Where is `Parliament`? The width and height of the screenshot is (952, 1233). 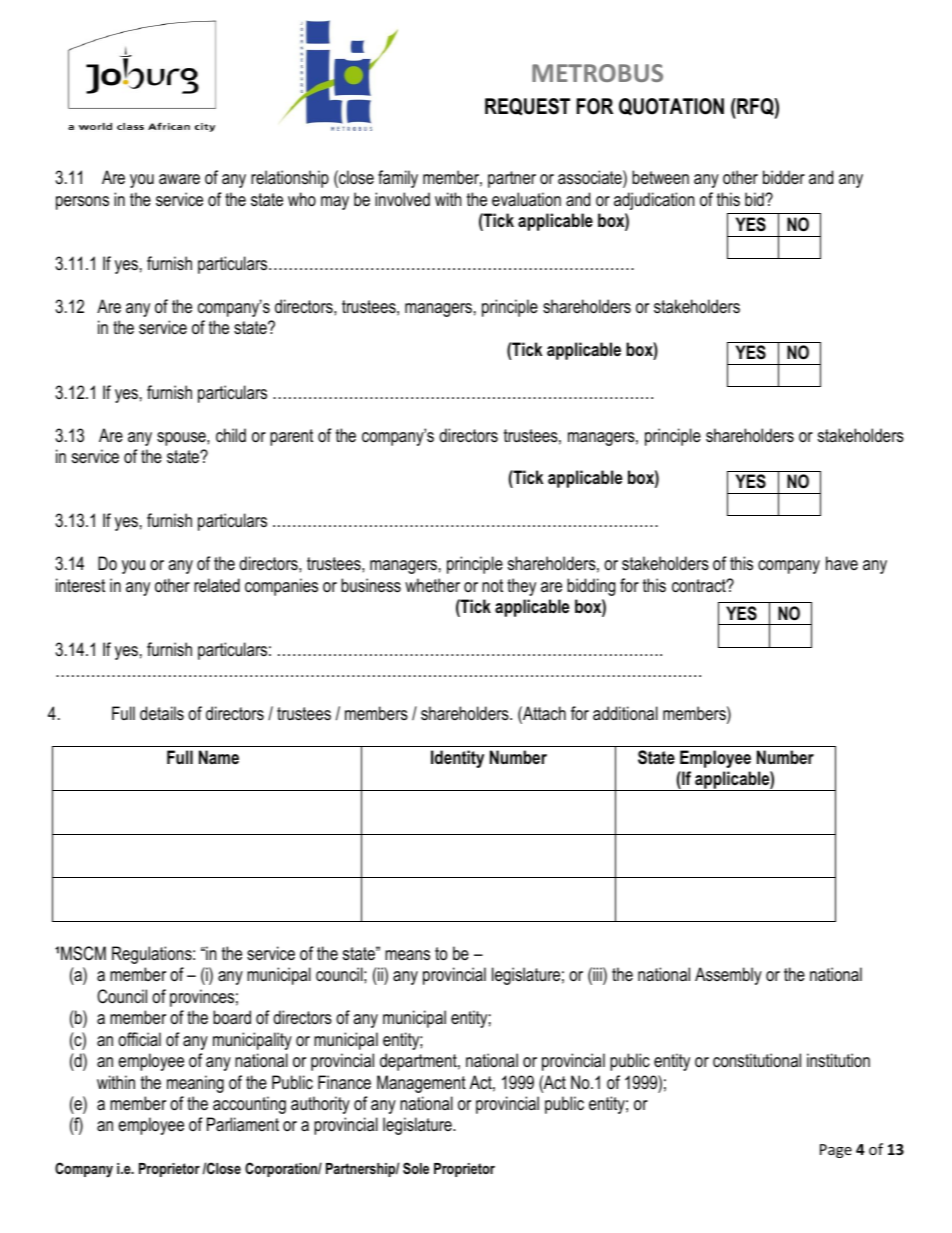
Parliament is located at coordinates (243, 1124).
